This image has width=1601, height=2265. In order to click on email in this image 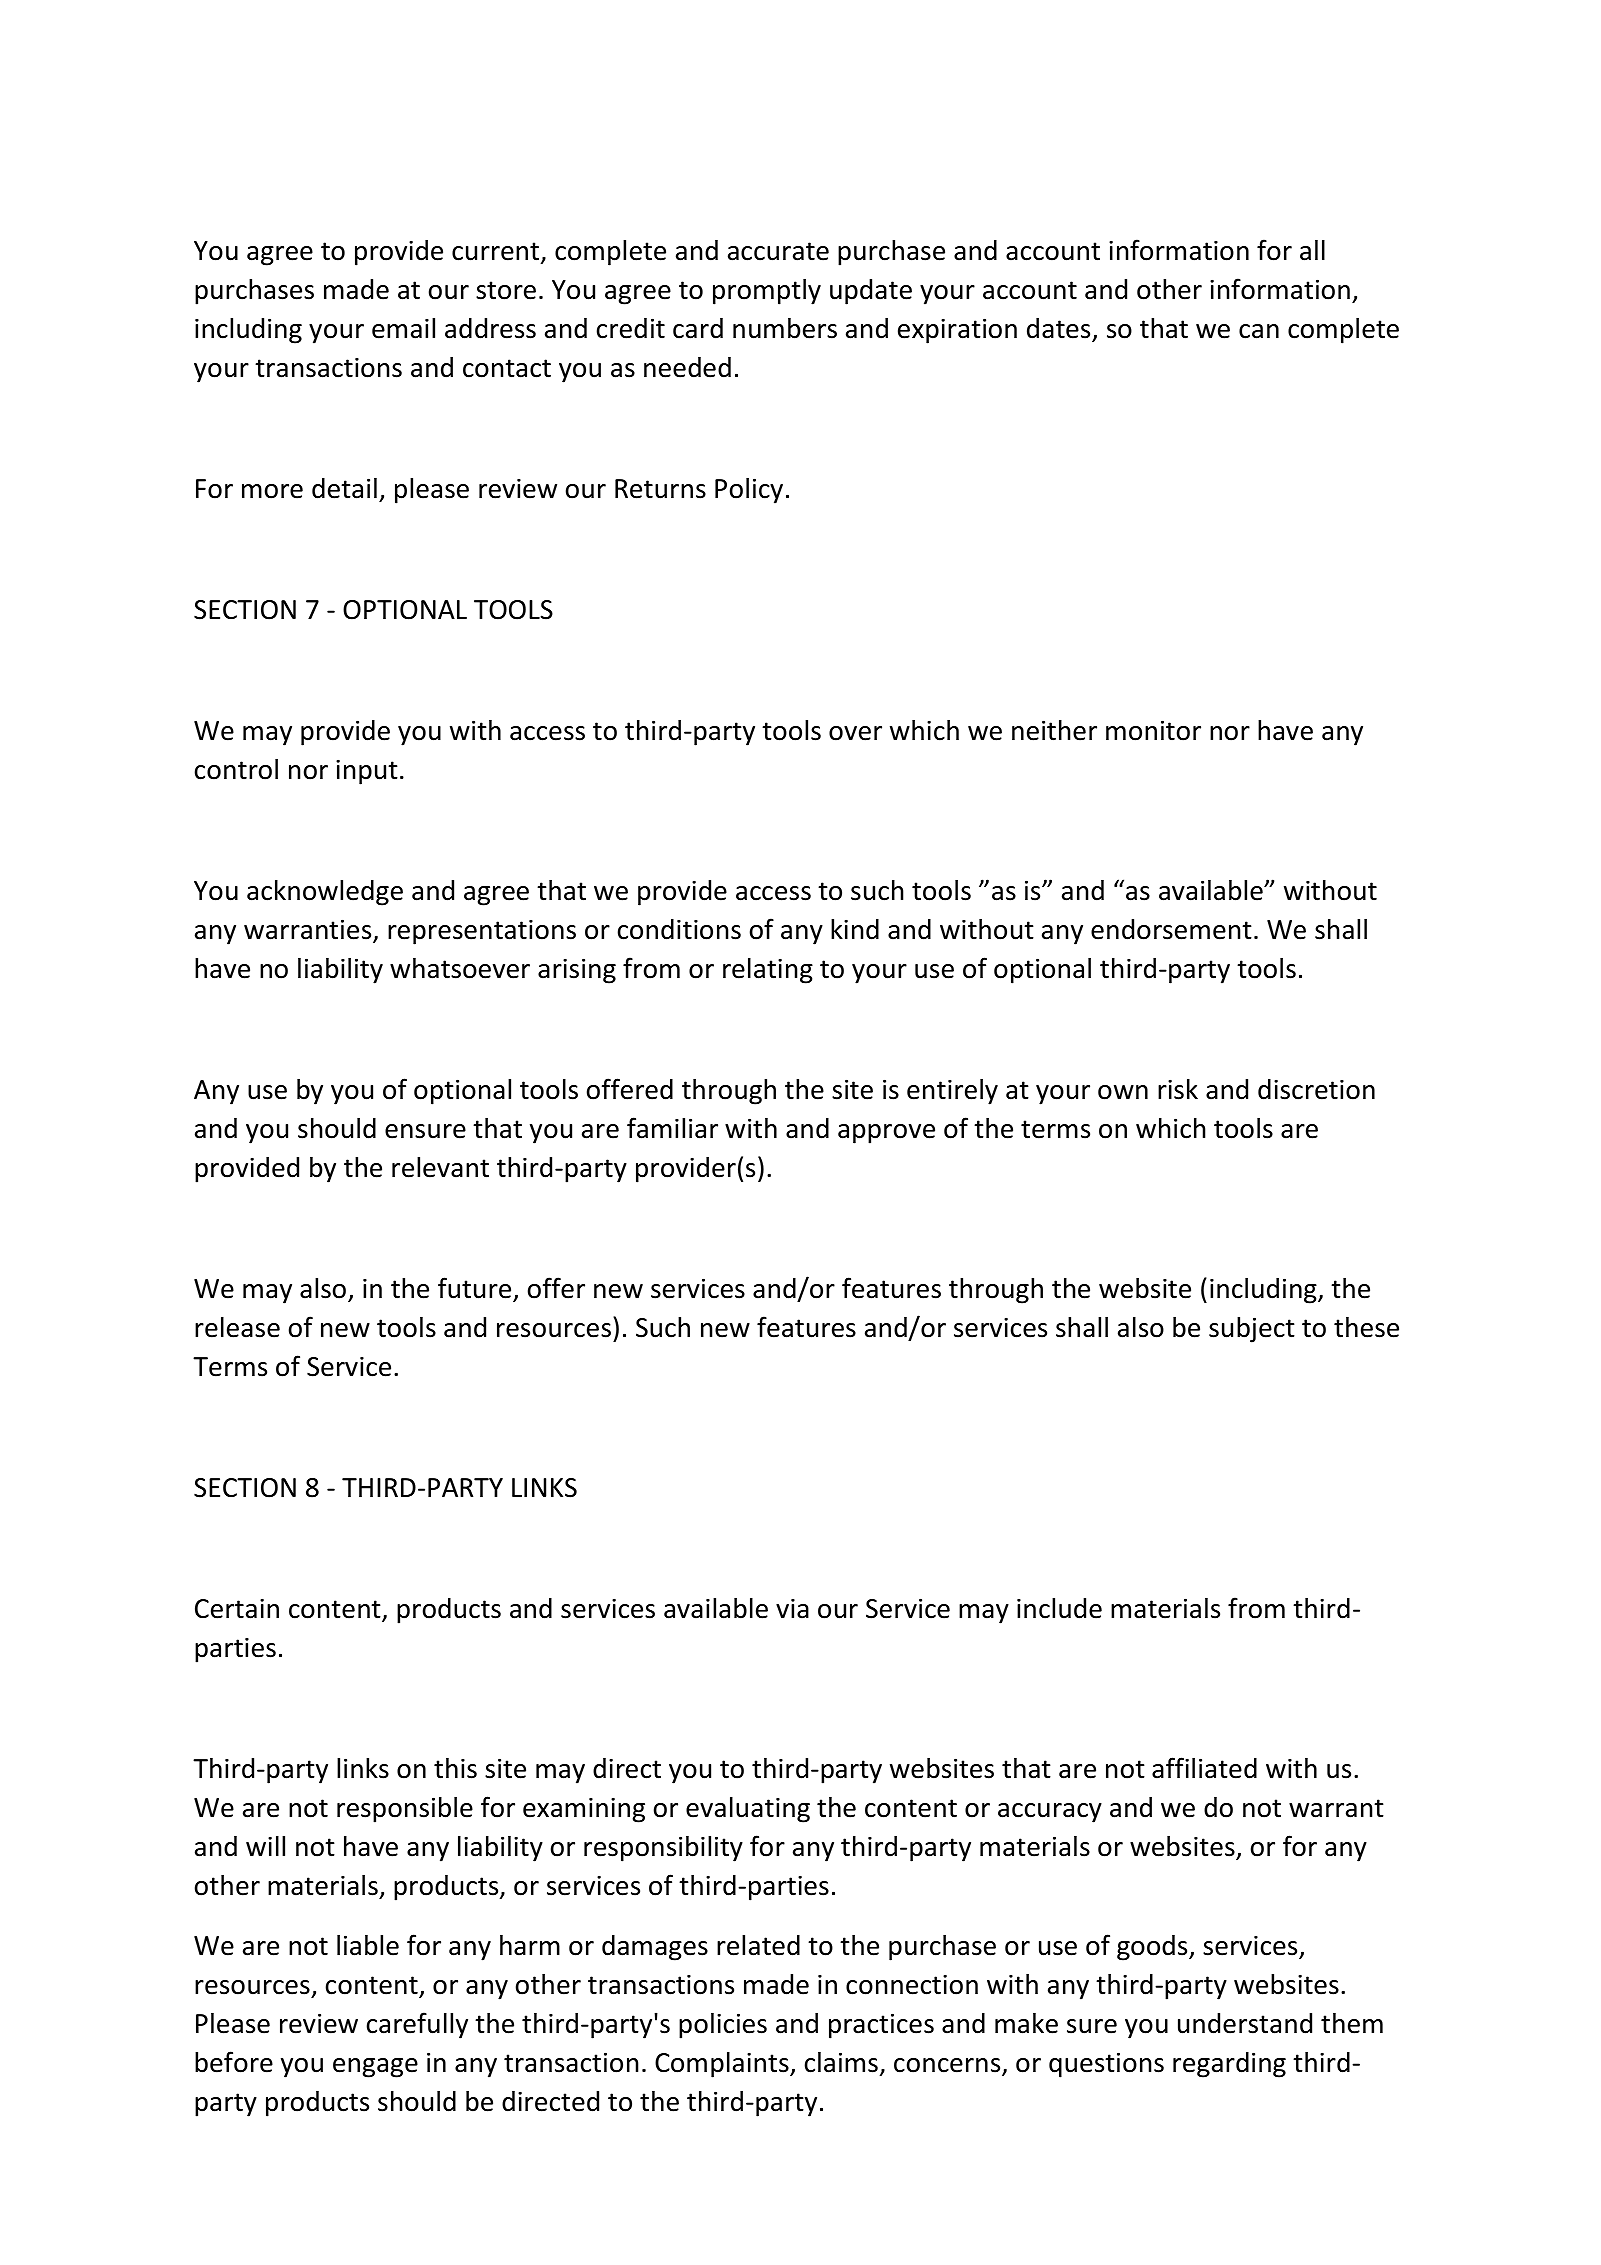, I will do `click(403, 328)`.
